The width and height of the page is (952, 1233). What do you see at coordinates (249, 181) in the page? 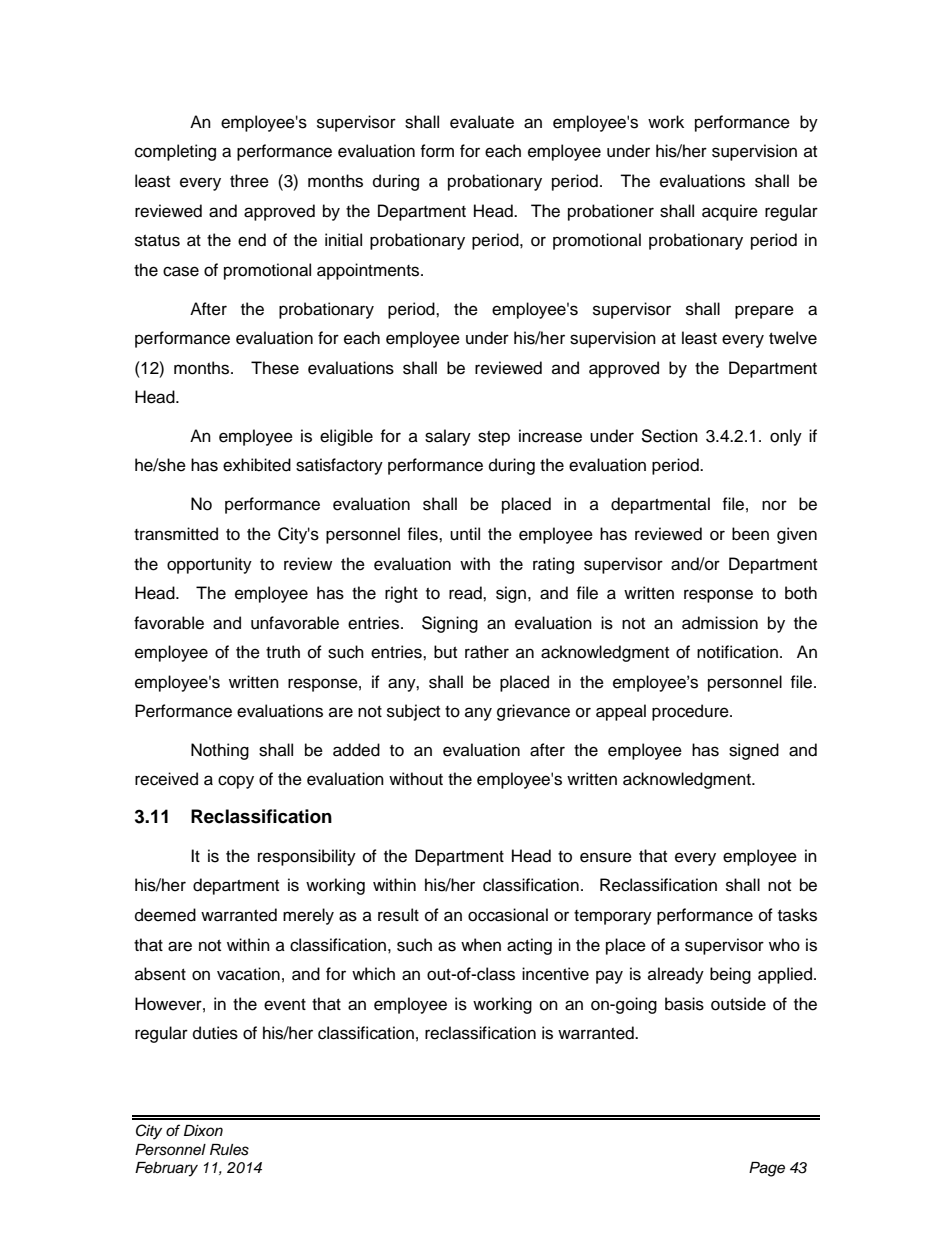
I see `three` at bounding box center [249, 181].
